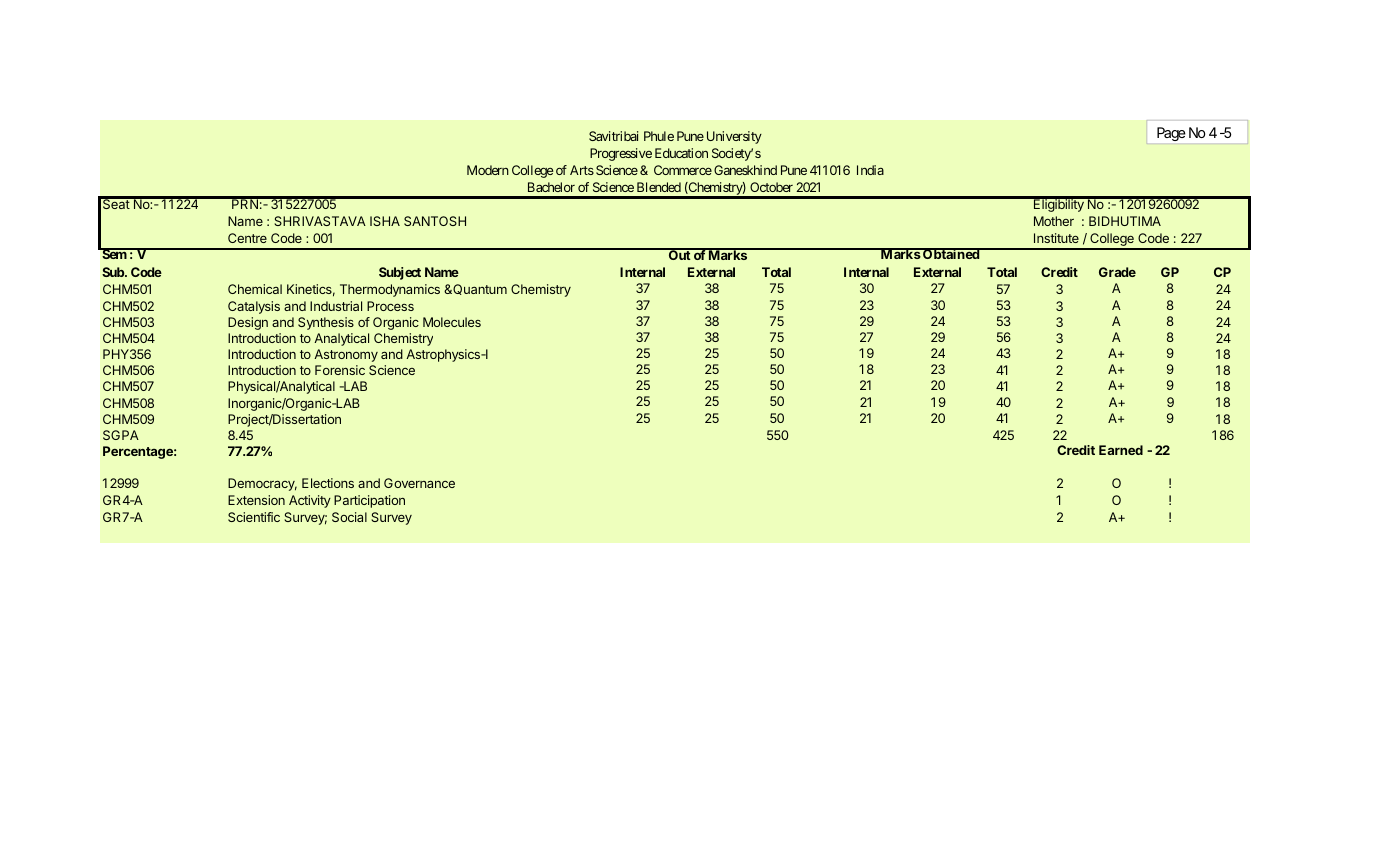 This screenshot has width=1400, height=850. Describe the element at coordinates (419, 483) in the screenshot. I see `Governance` at that location.
